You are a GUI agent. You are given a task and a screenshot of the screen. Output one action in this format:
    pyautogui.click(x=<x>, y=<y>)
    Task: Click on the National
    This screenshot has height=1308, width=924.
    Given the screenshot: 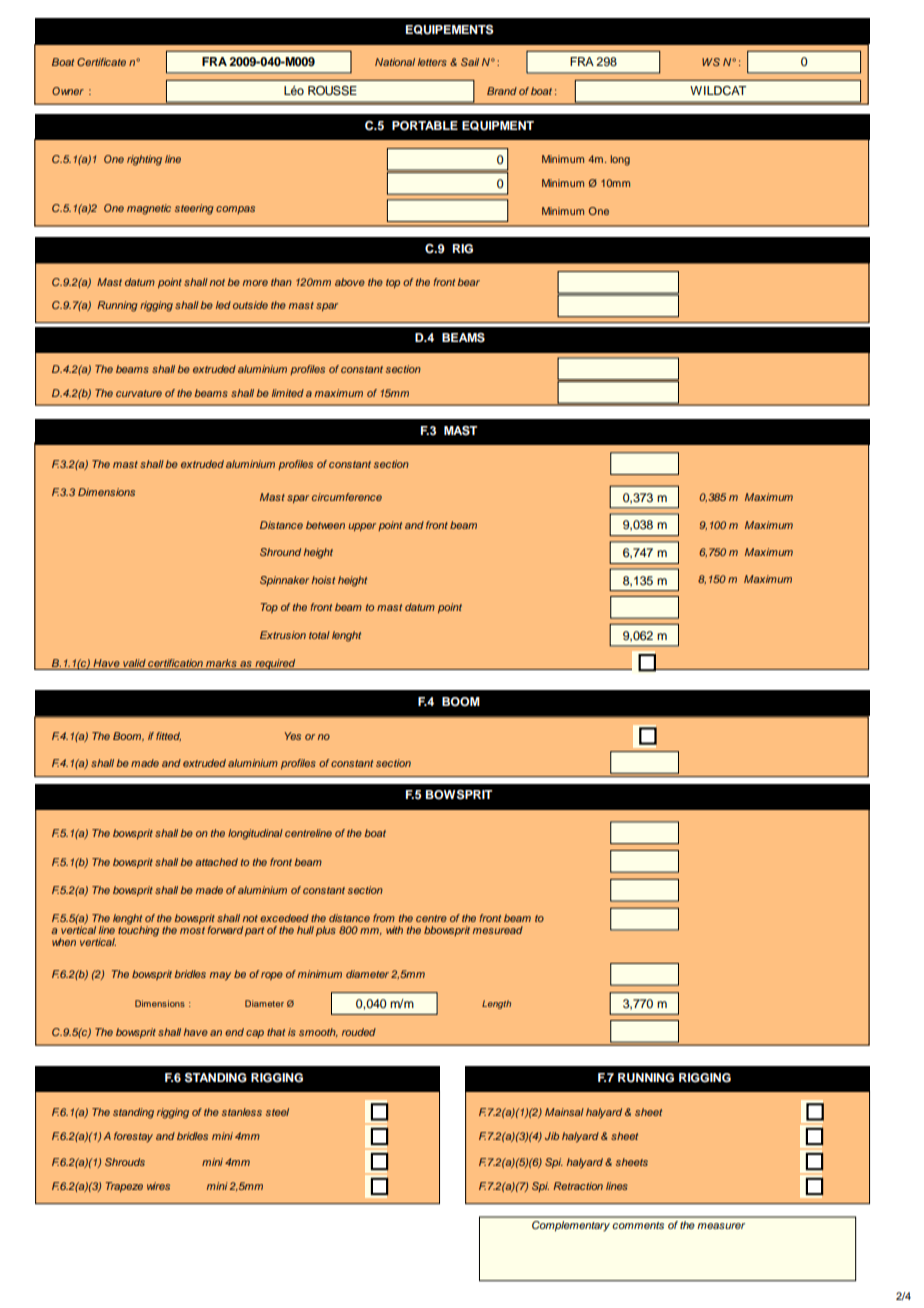 What is the action you would take?
    pyautogui.click(x=395, y=62)
